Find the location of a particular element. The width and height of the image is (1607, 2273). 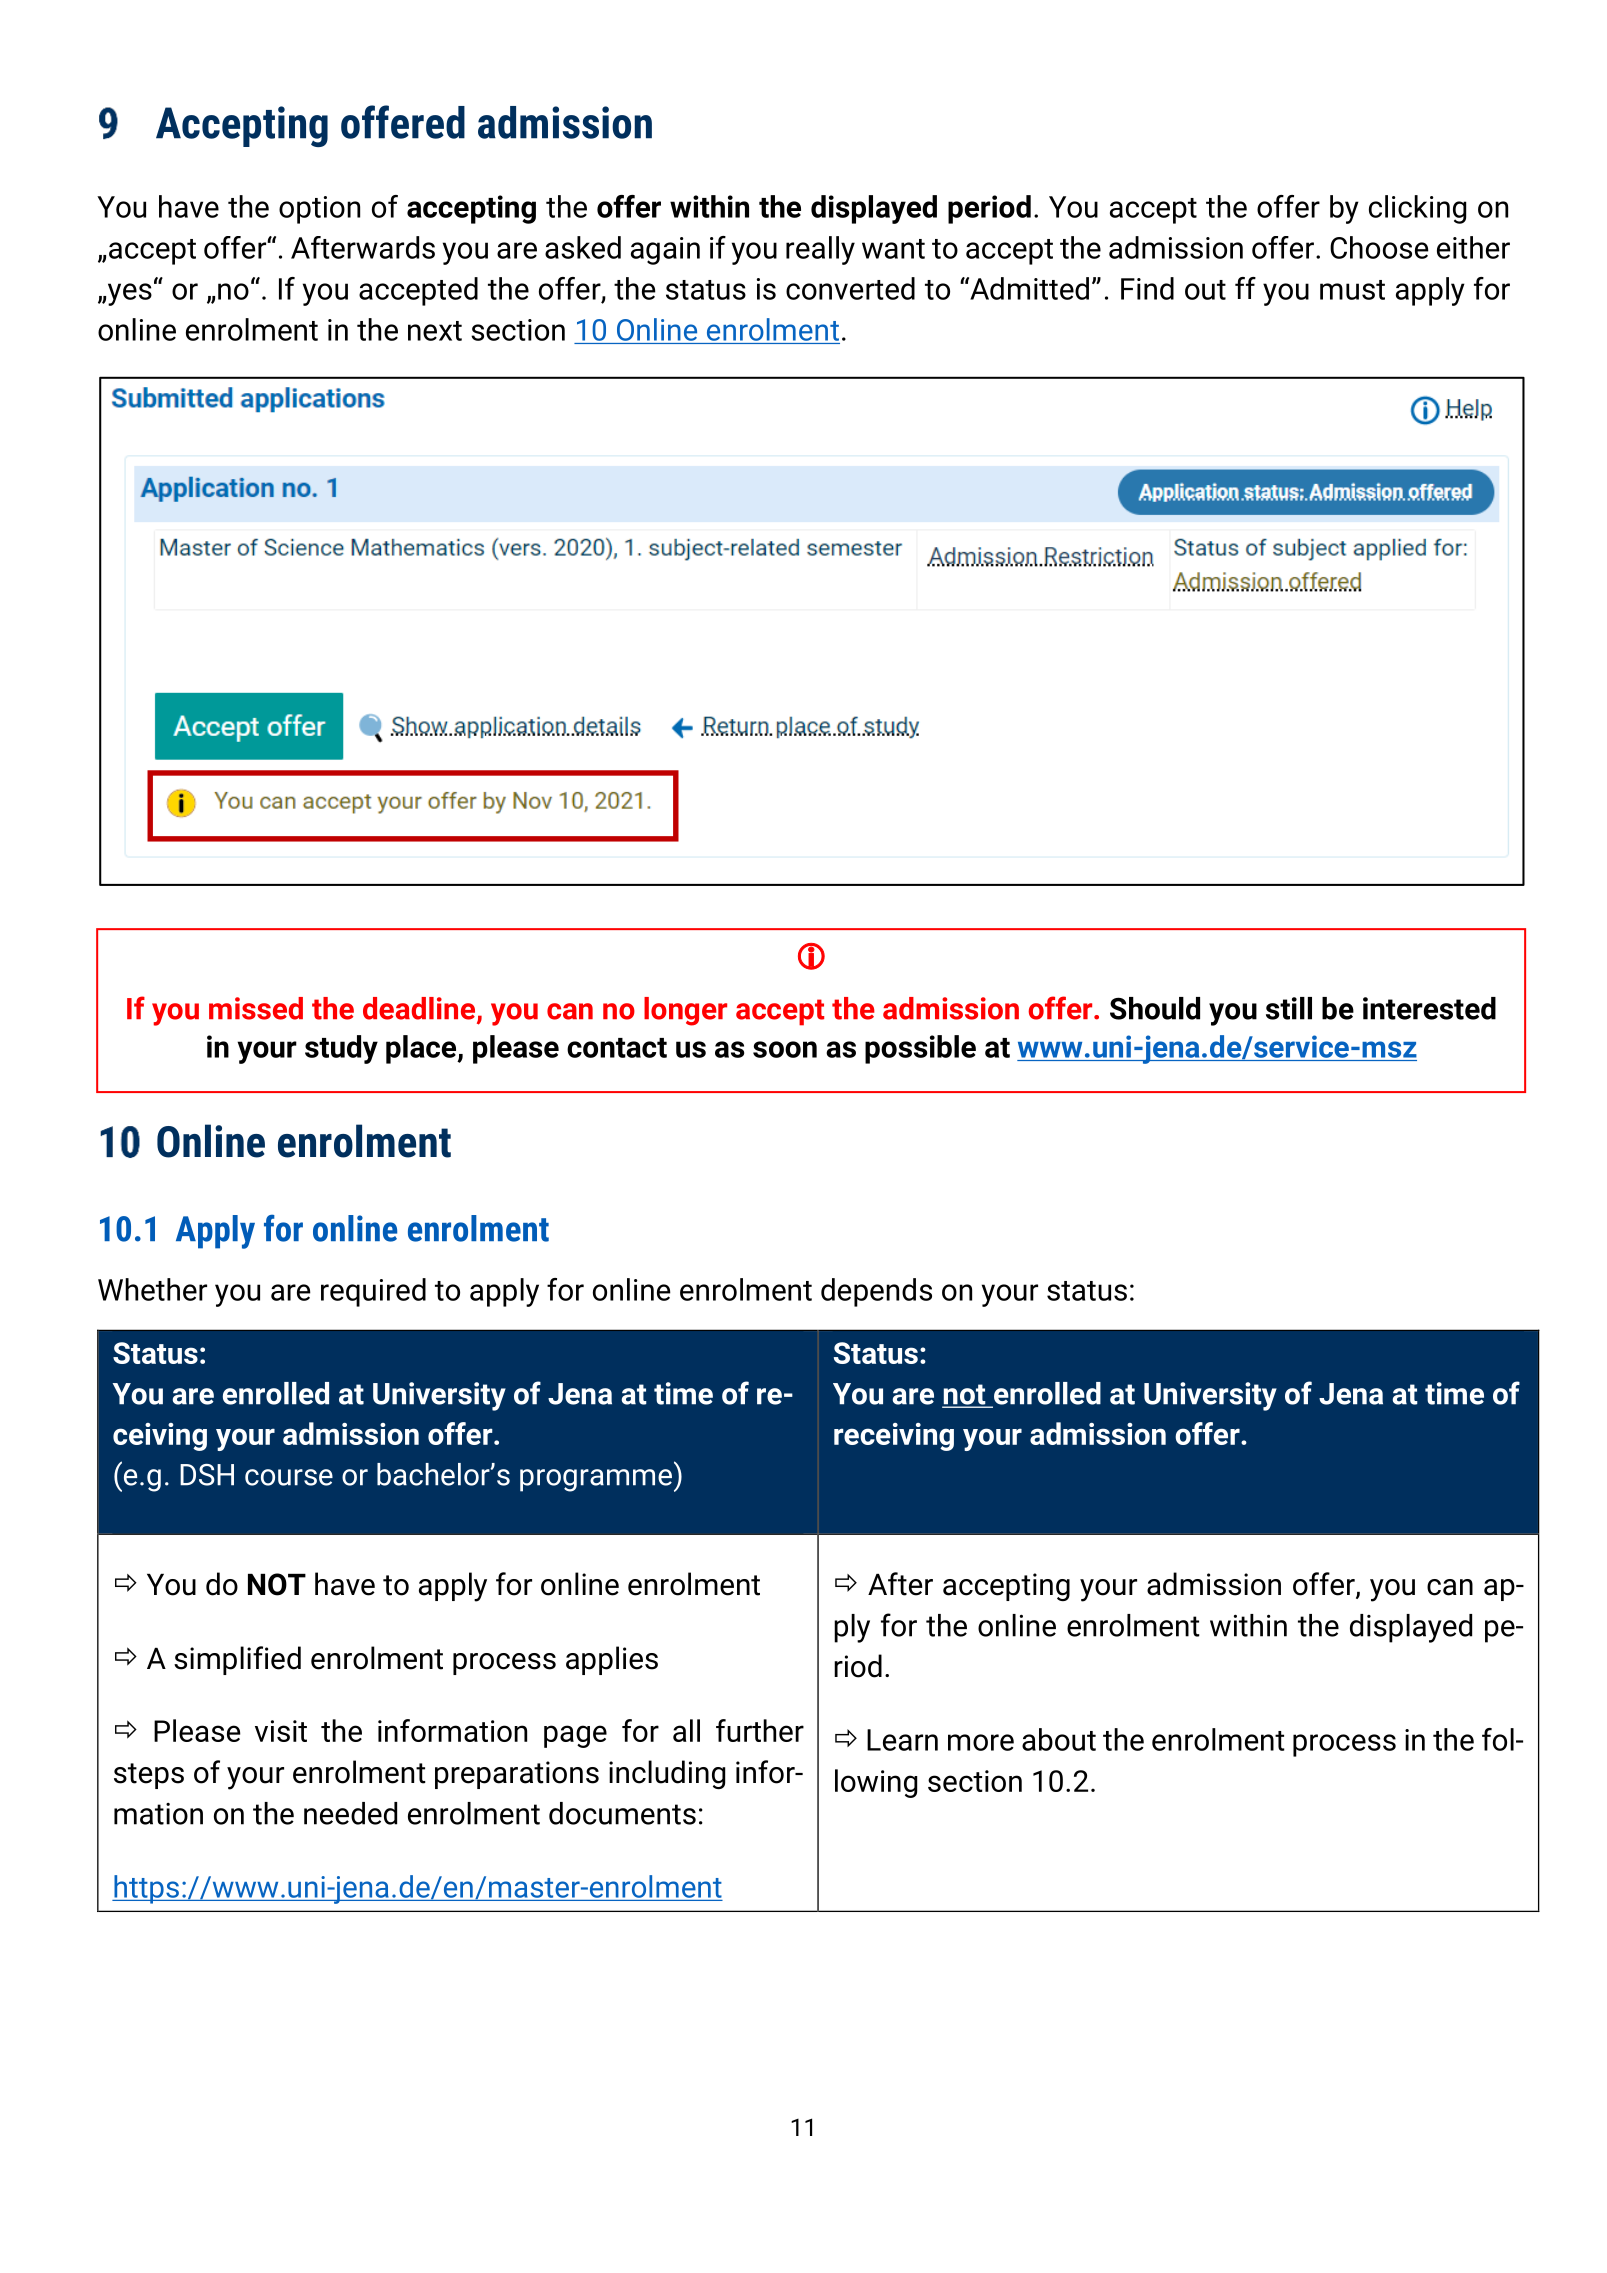

really is located at coordinates (820, 250).
